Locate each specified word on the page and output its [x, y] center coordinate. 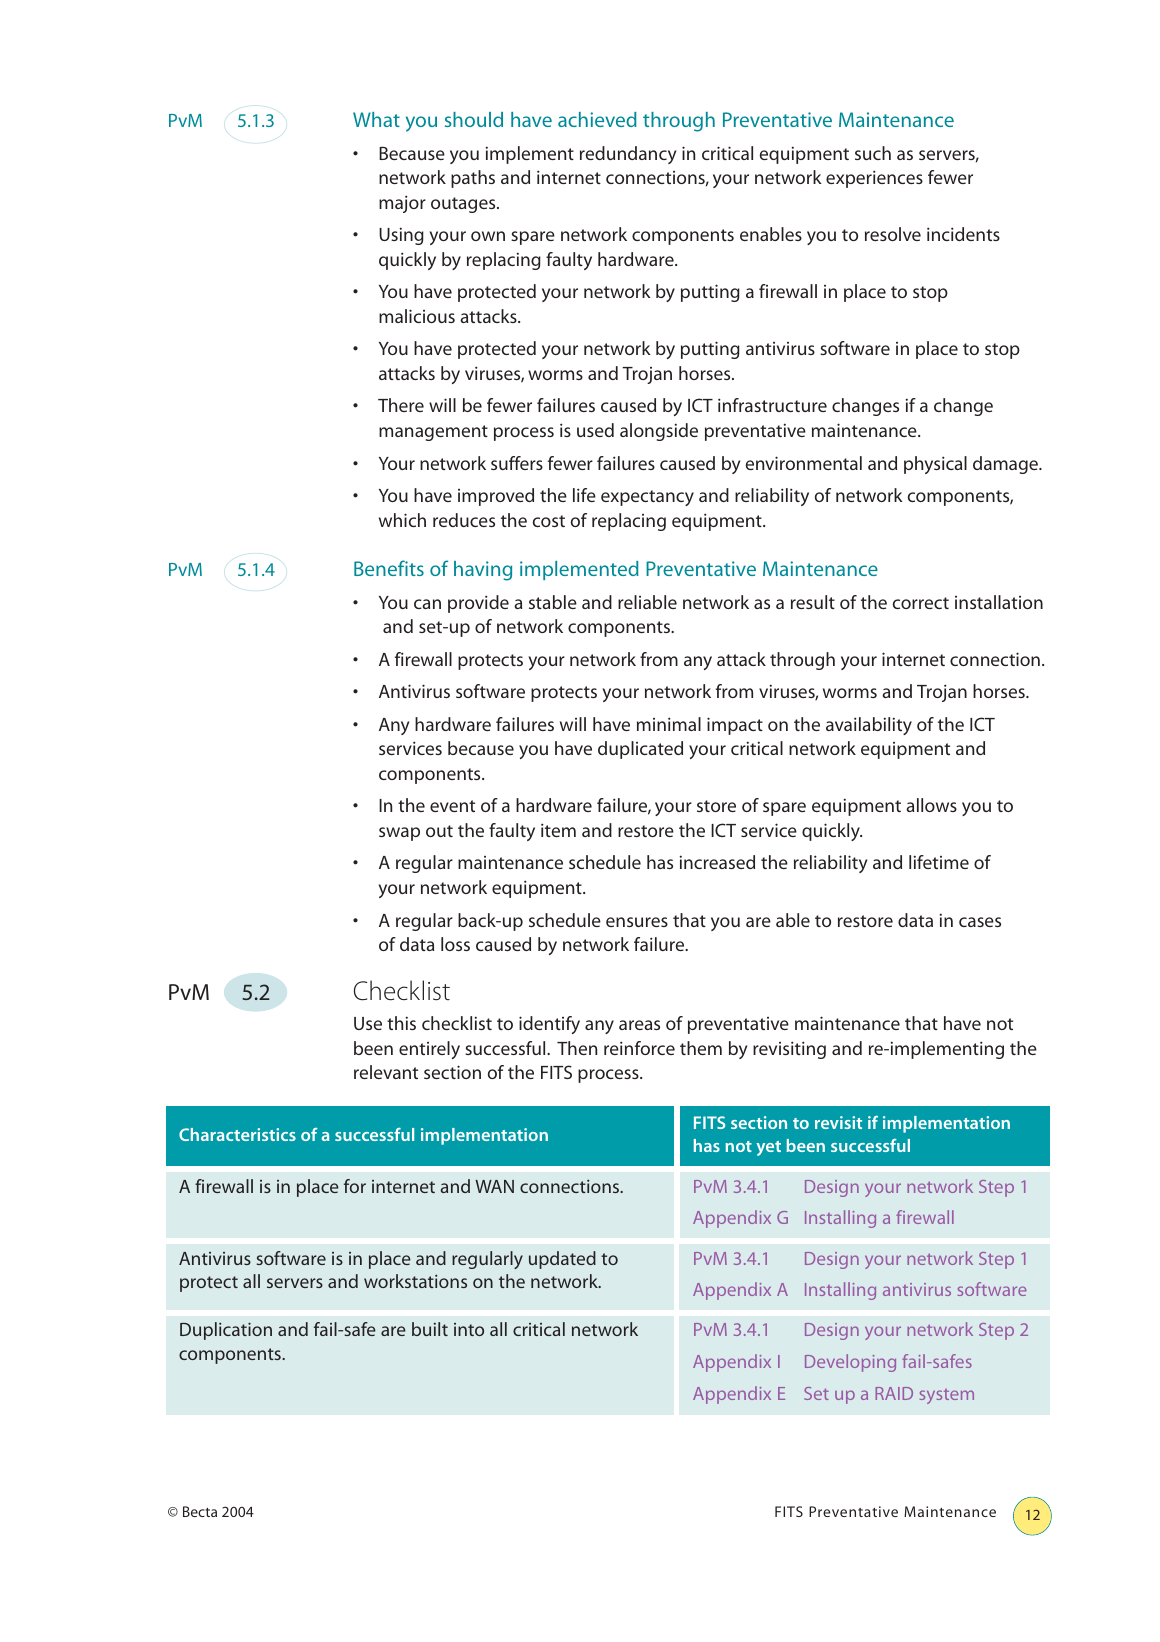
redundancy [628, 155]
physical [935, 465]
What [376, 119]
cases [980, 922]
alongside [659, 432]
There [401, 405]
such [873, 153]
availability [869, 726]
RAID [894, 1393]
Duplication [226, 1331]
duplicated [640, 750]
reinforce [639, 1048]
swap [399, 834]
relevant [386, 1072]
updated [562, 1260]
